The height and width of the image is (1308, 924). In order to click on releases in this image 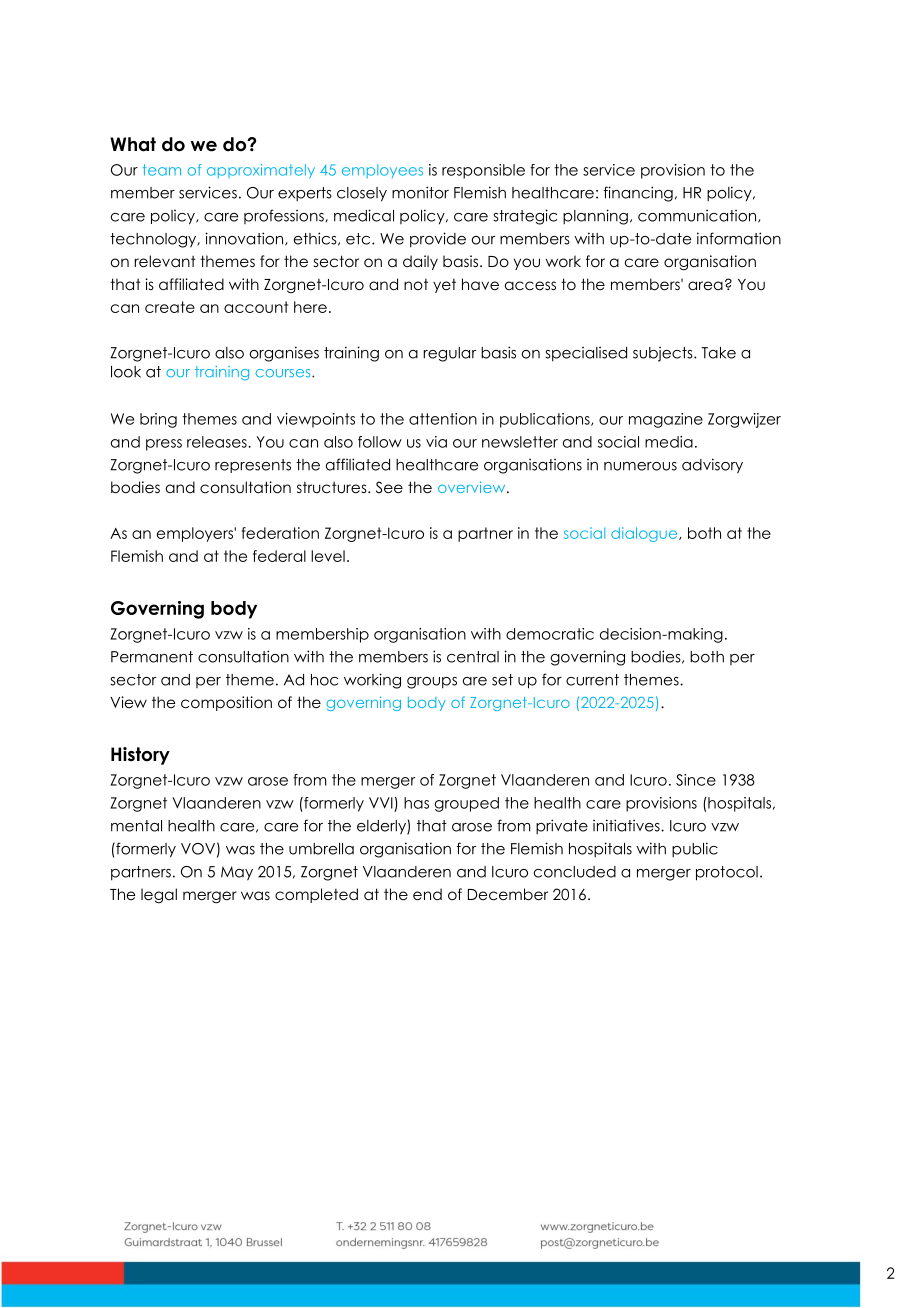, I will do `click(218, 442)`.
